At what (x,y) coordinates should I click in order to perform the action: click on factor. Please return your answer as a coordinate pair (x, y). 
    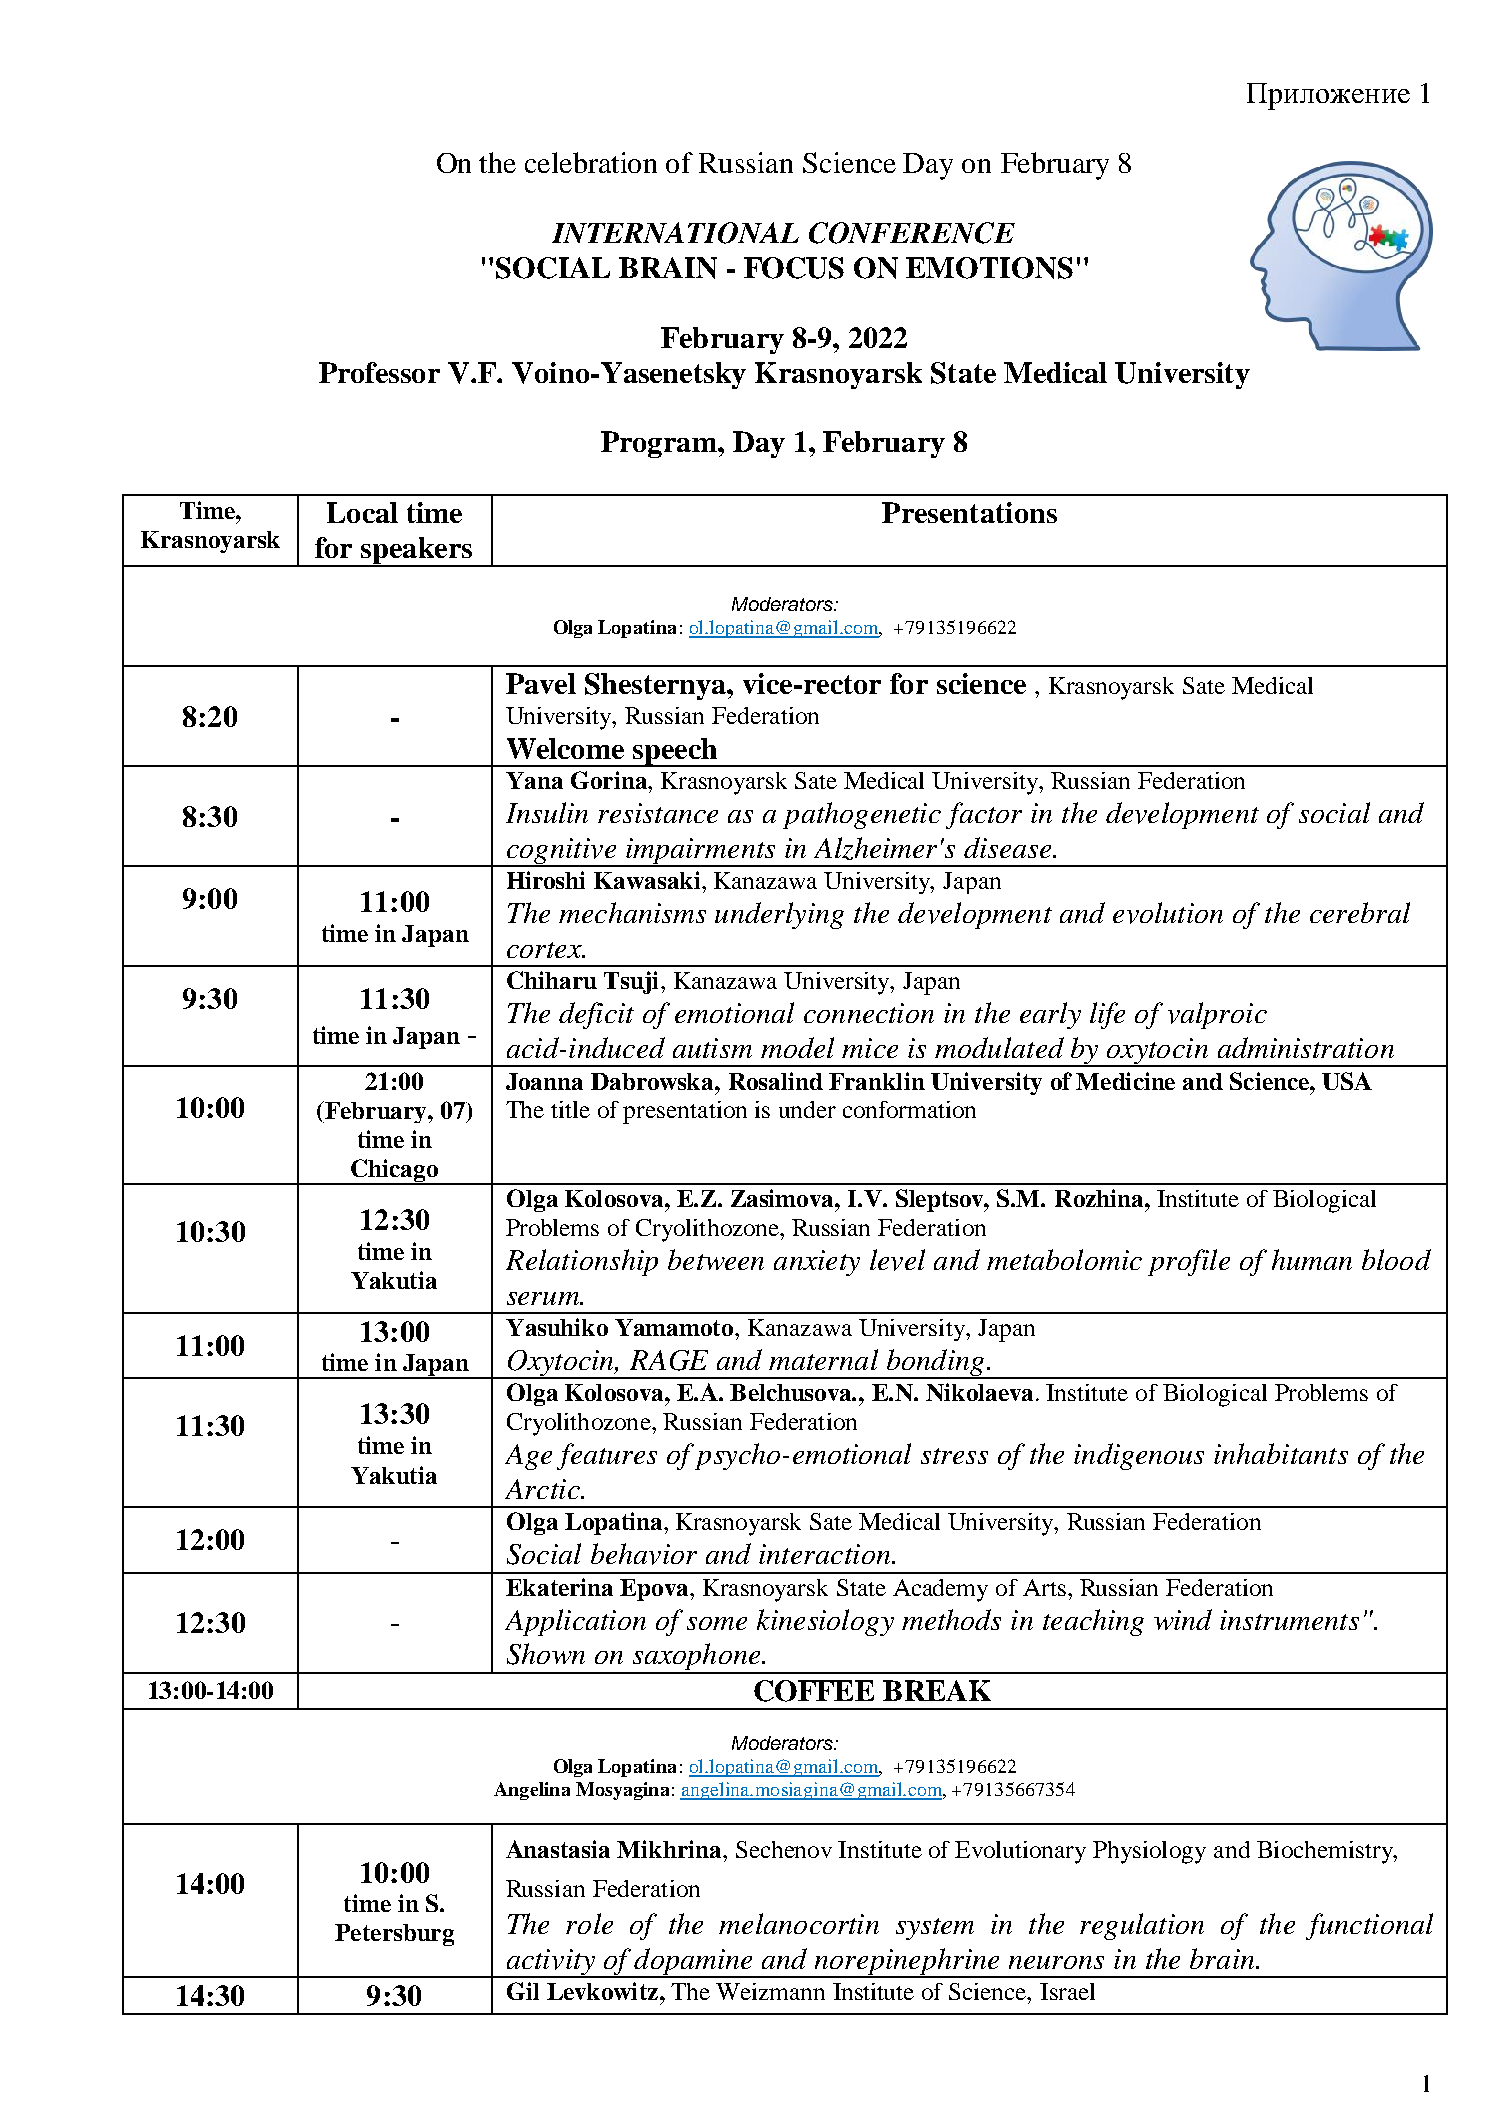
    Looking at the image, I should click on (984, 815).
